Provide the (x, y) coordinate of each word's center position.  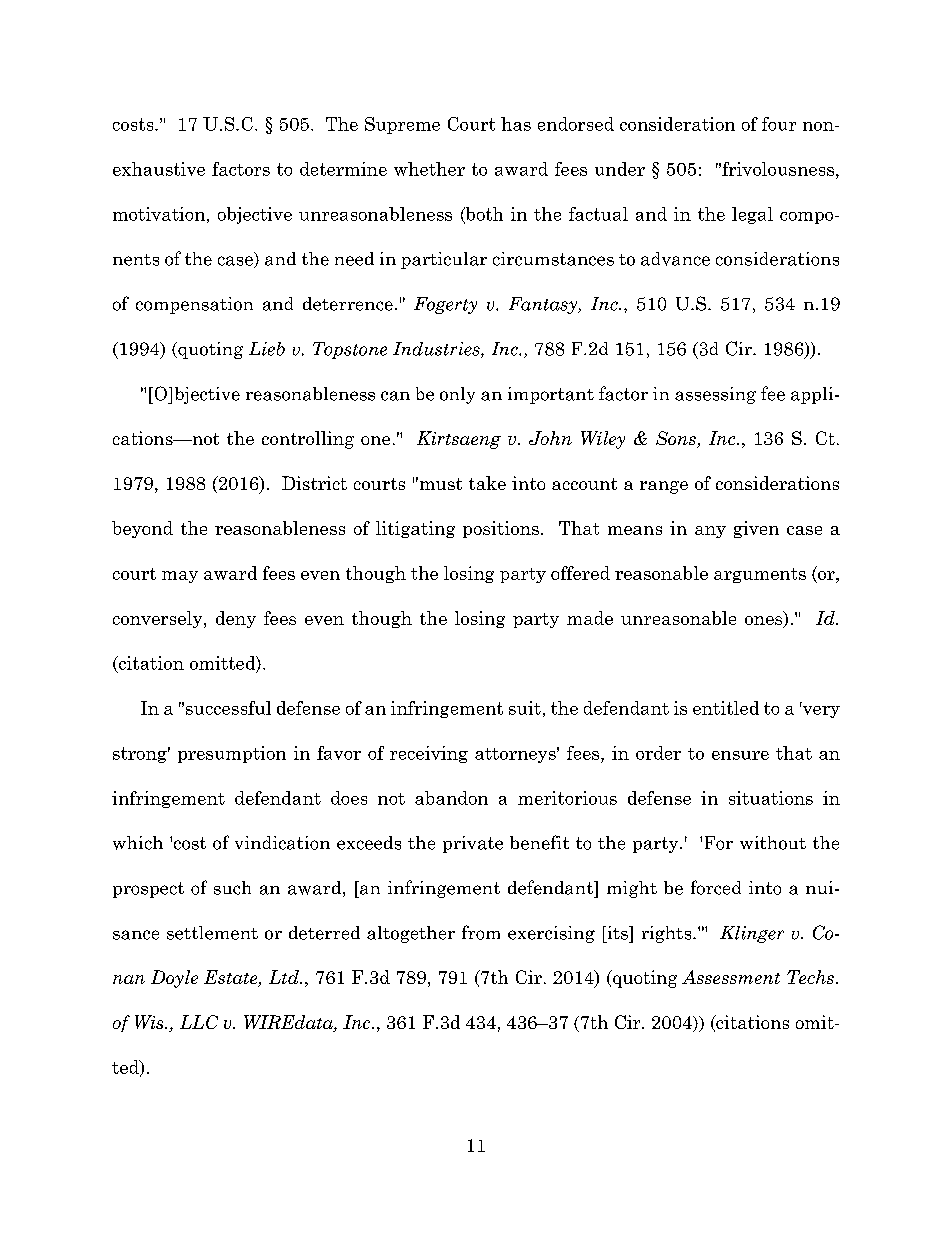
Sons (677, 439)
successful (228, 708)
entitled (726, 708)
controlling (308, 440)
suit (525, 708)
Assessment (731, 977)
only (457, 395)
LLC (199, 1022)
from (481, 932)
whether (429, 169)
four (779, 124)
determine (343, 169)
